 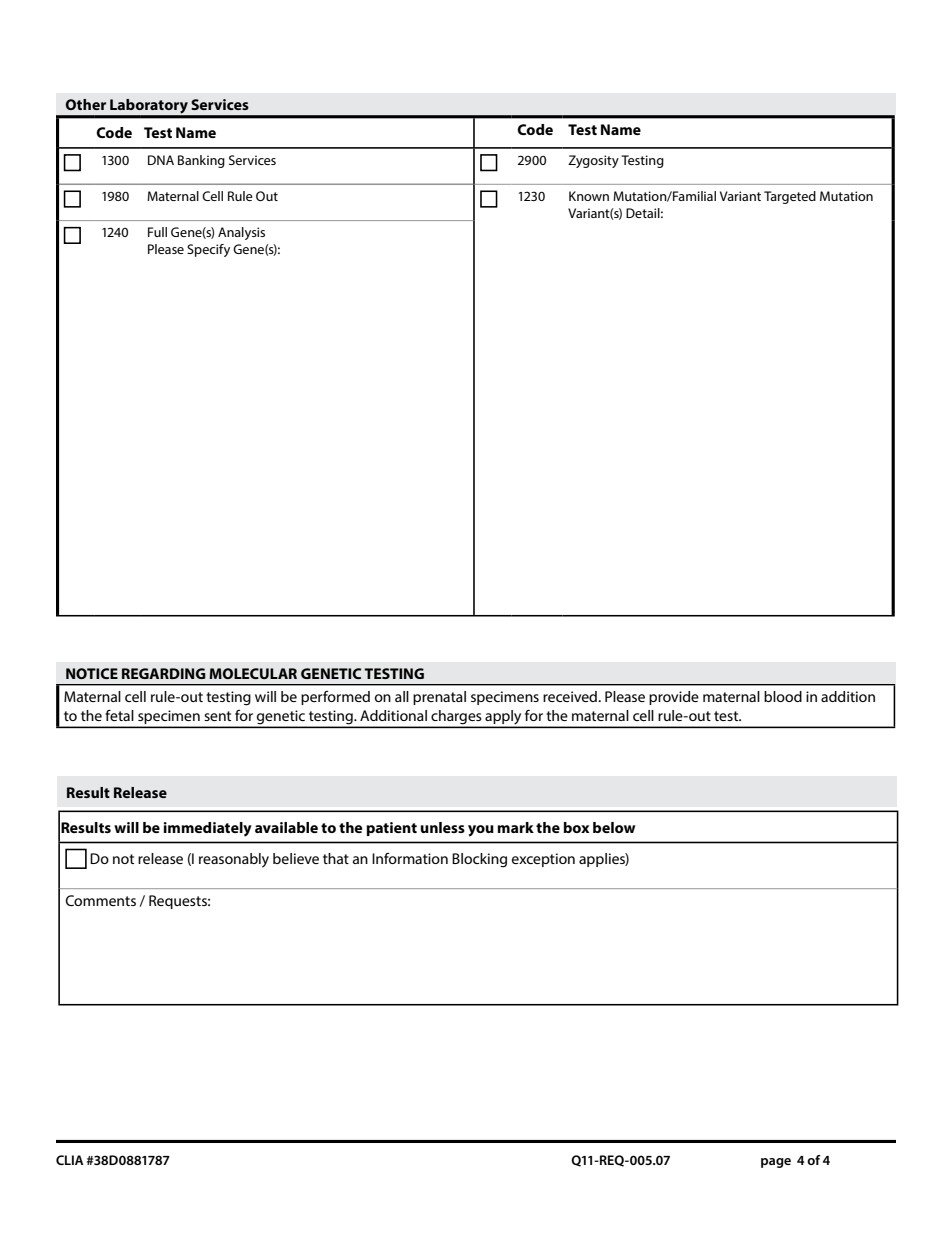 I want to click on Targeted, so click(x=790, y=197).
